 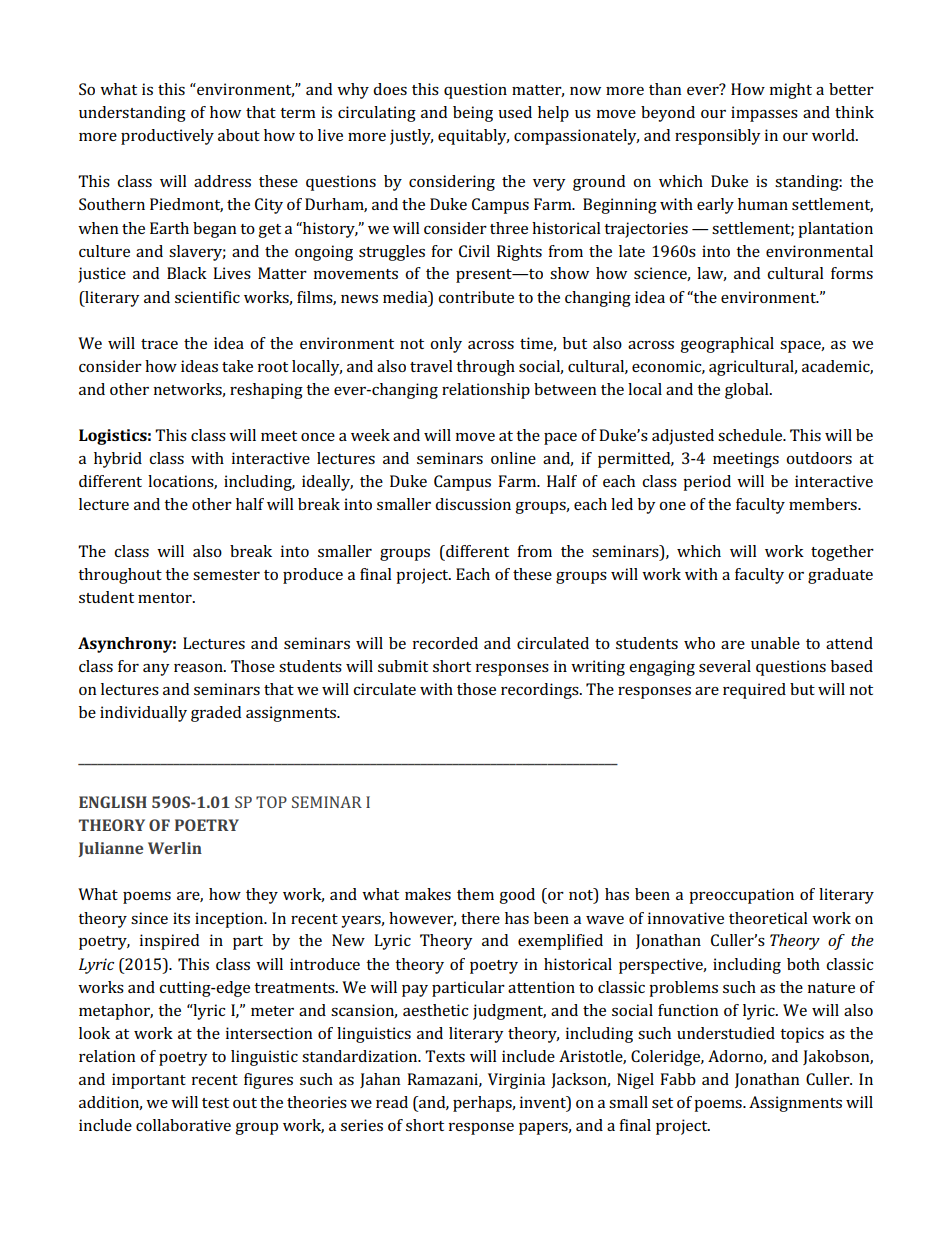 I want to click on topics, so click(x=802, y=1035).
